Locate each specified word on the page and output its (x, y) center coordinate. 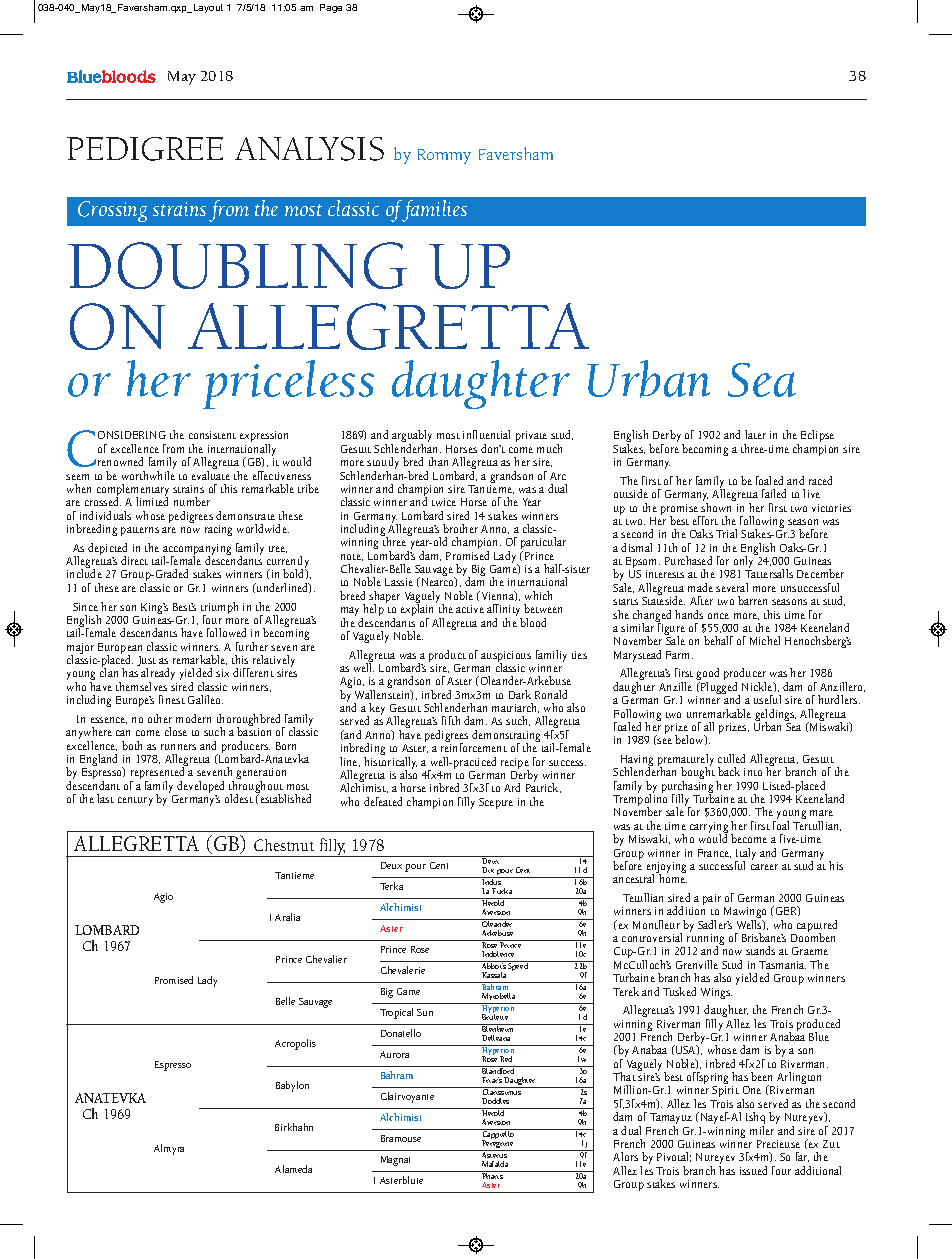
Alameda (293, 1169)
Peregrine (498, 1144)
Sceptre (496, 803)
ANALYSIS (309, 149)
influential (486, 434)
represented (159, 773)
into (753, 772)
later (755, 434)
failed (774, 493)
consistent (212, 435)
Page (331, 8)
